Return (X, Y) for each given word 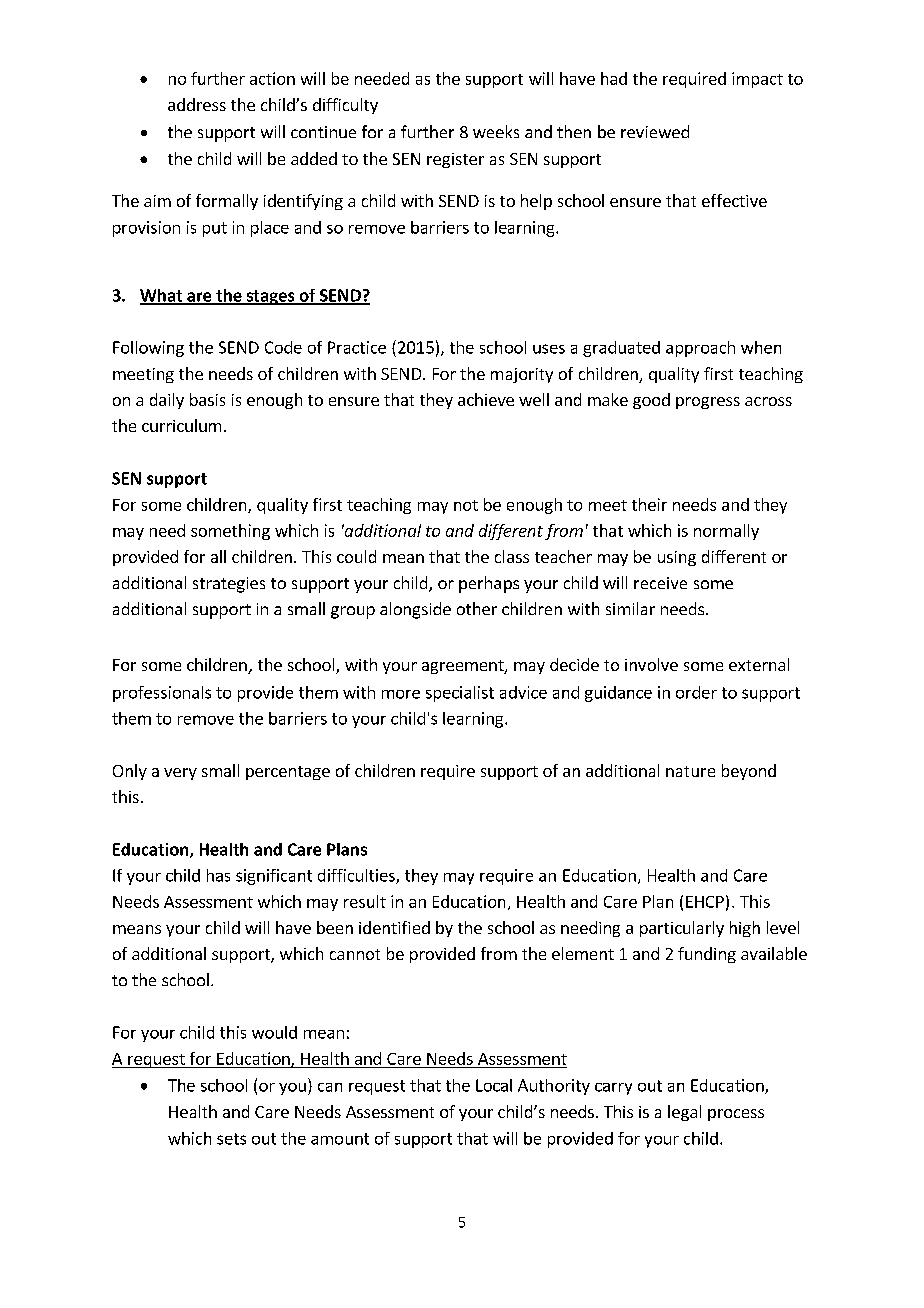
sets (231, 1139)
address (197, 104)
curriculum (181, 425)
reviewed (655, 131)
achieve (486, 399)
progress (708, 403)
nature (690, 771)
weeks (496, 131)
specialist (460, 694)
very (180, 774)
